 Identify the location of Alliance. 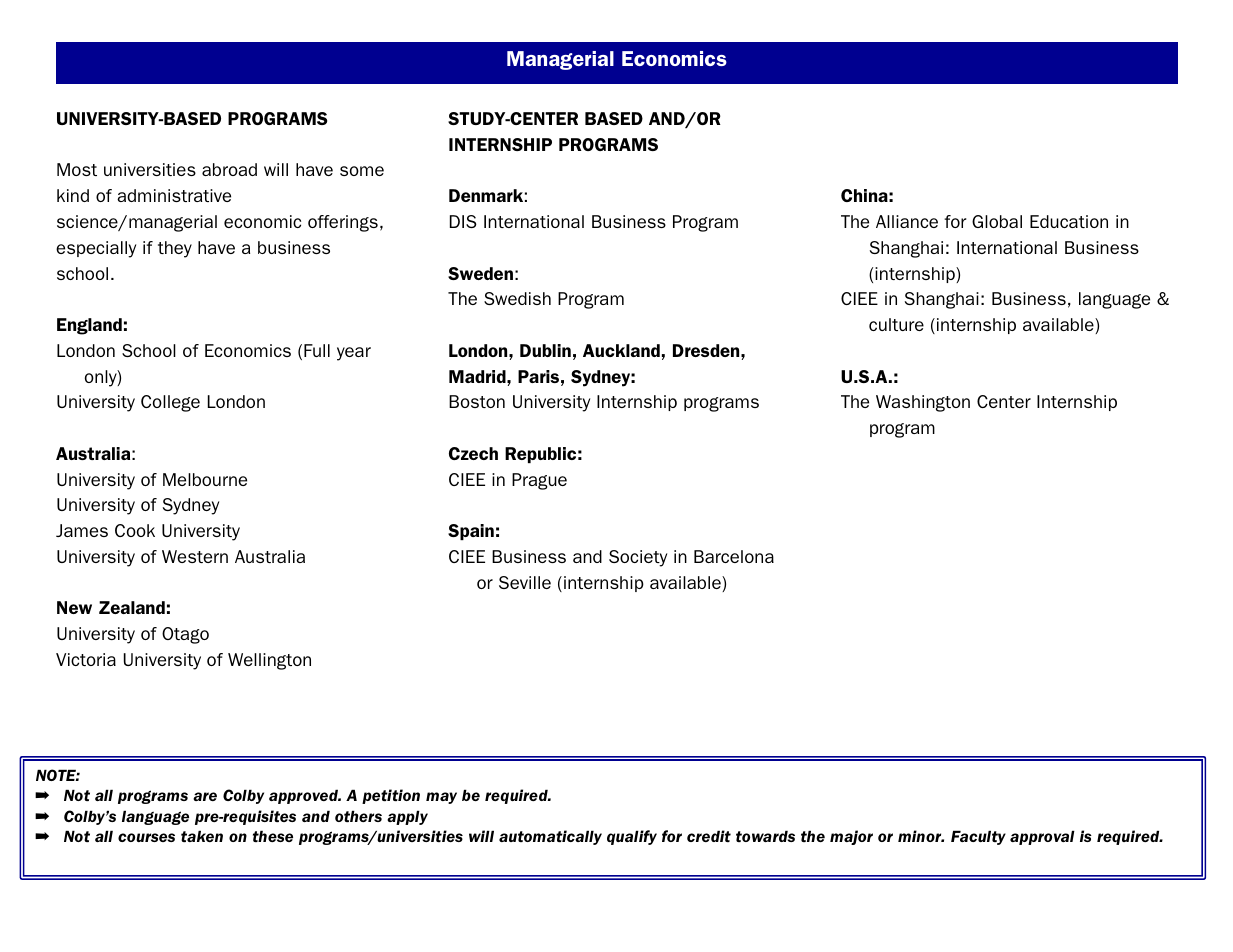
(907, 221).
